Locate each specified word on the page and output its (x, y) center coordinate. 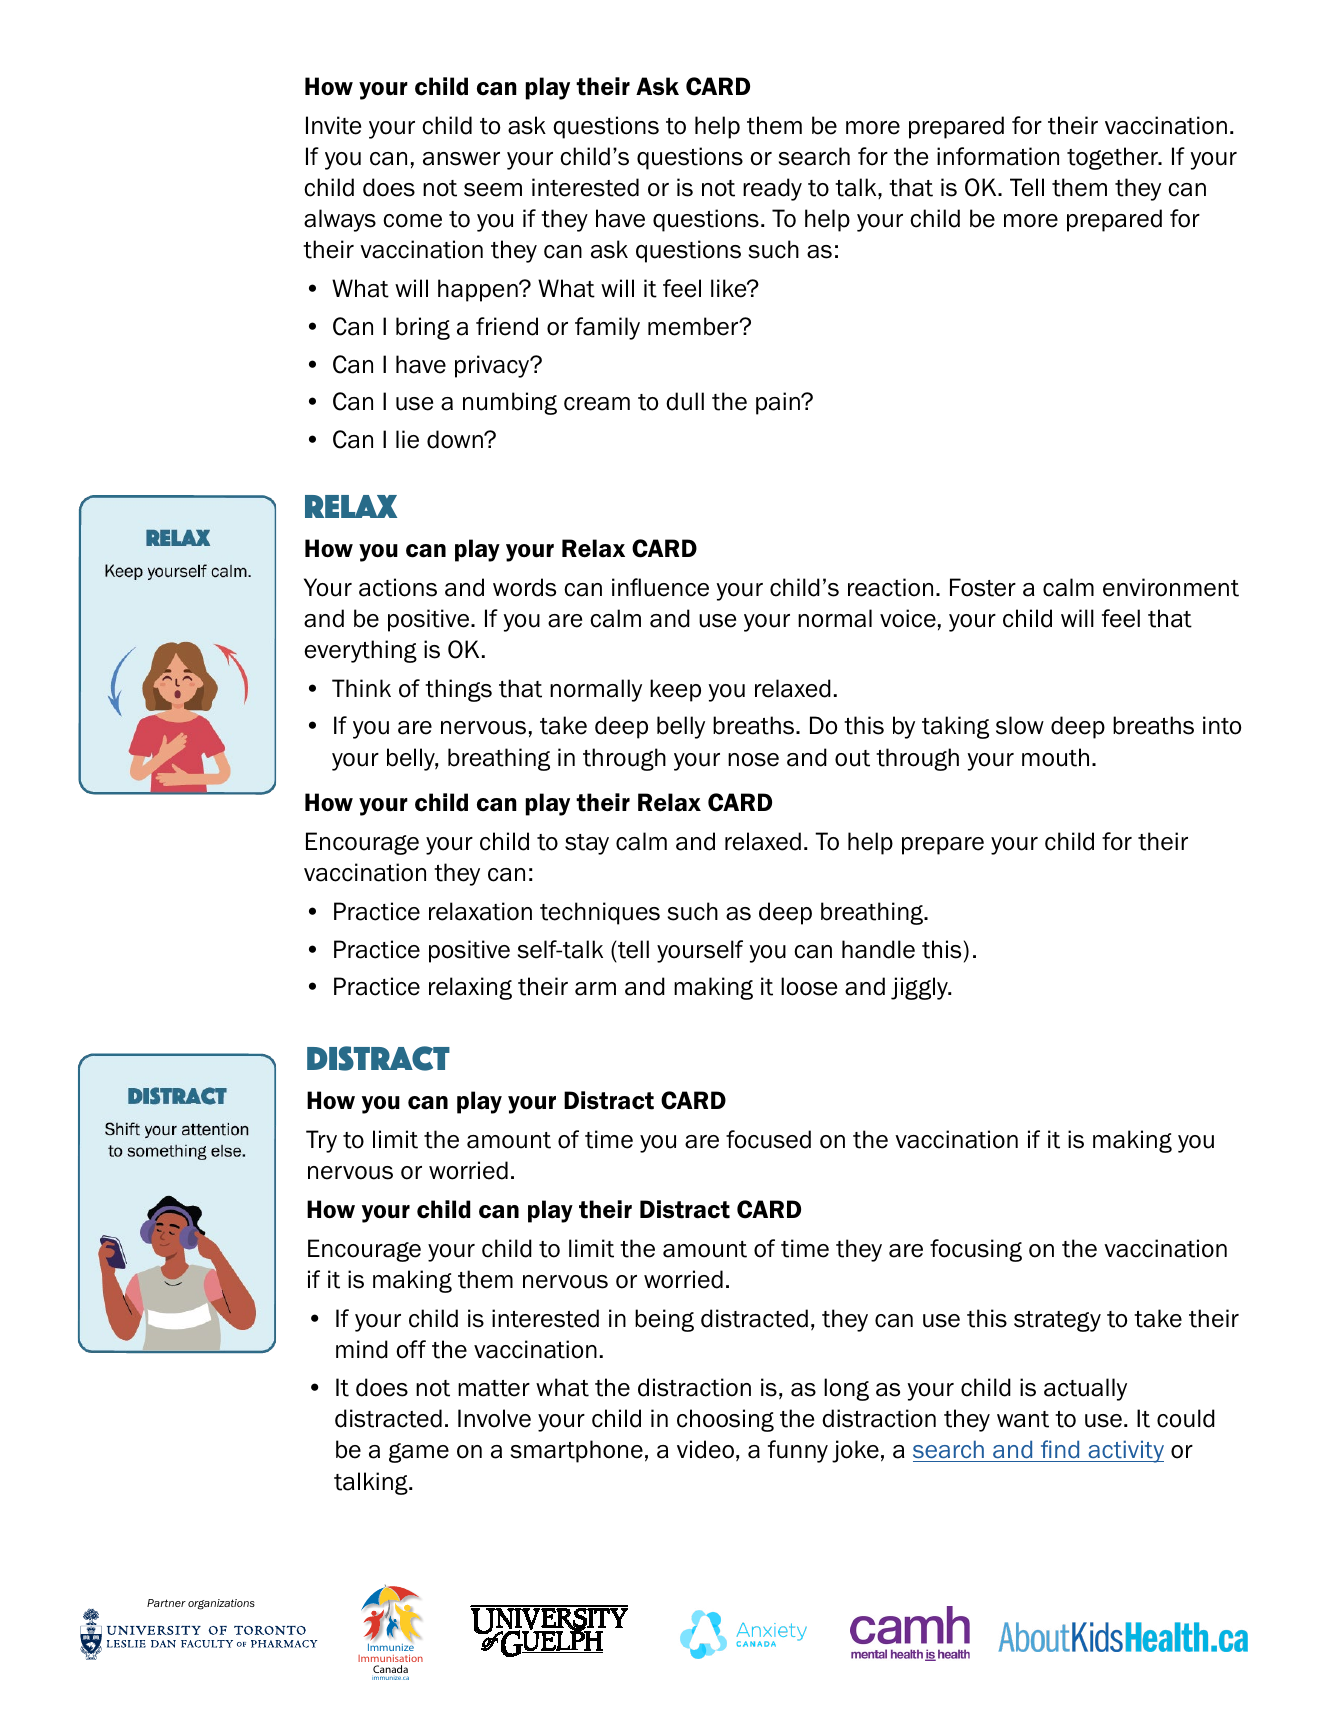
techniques (600, 913)
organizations (221, 1604)
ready (772, 189)
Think (361, 688)
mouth (1055, 757)
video (705, 1449)
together (1114, 158)
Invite (333, 125)
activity (1125, 1451)
